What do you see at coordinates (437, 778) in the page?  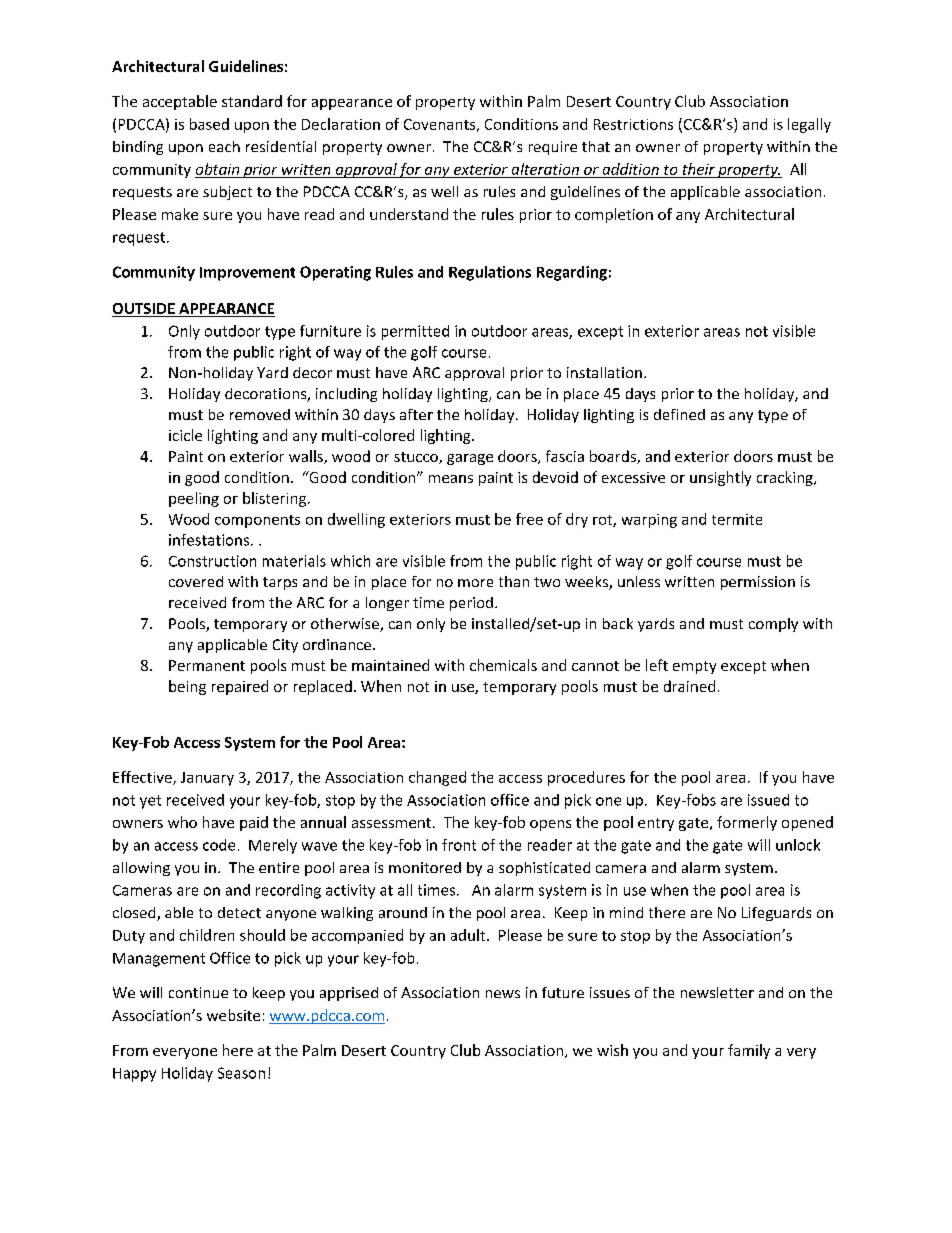 I see `changed` at bounding box center [437, 778].
